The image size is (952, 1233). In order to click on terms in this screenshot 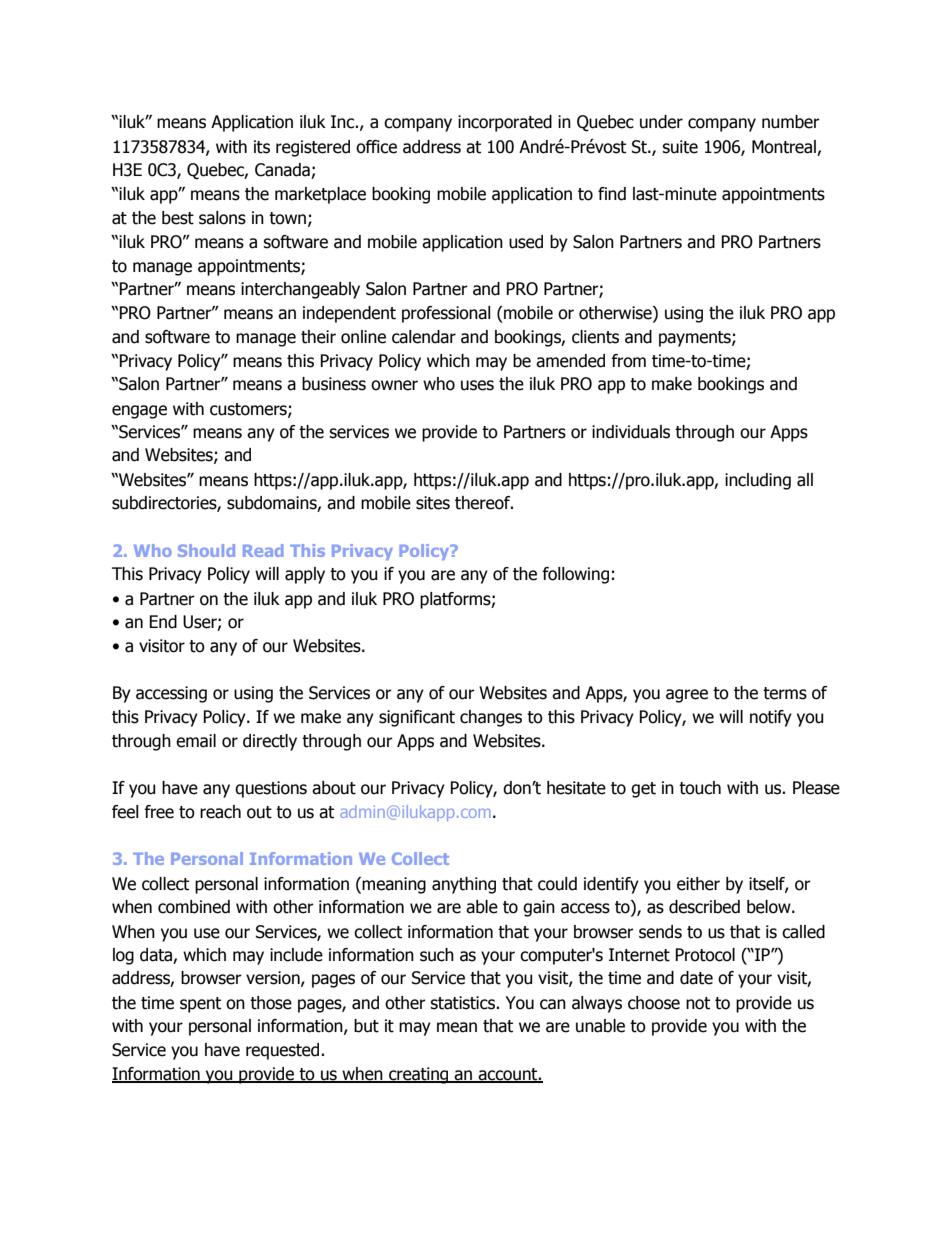, I will do `click(785, 693)`.
